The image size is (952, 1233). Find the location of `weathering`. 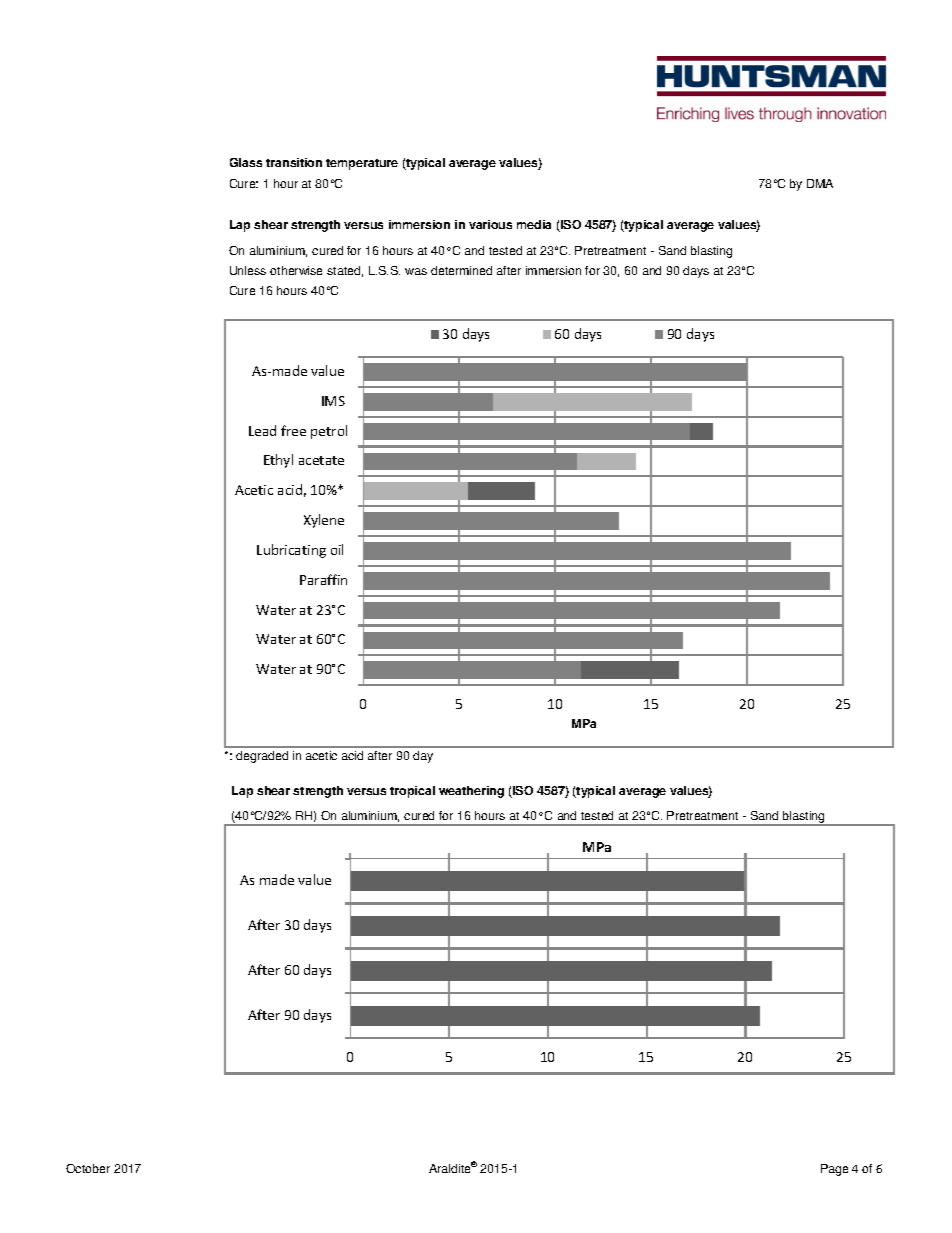

weathering is located at coordinates (471, 792).
